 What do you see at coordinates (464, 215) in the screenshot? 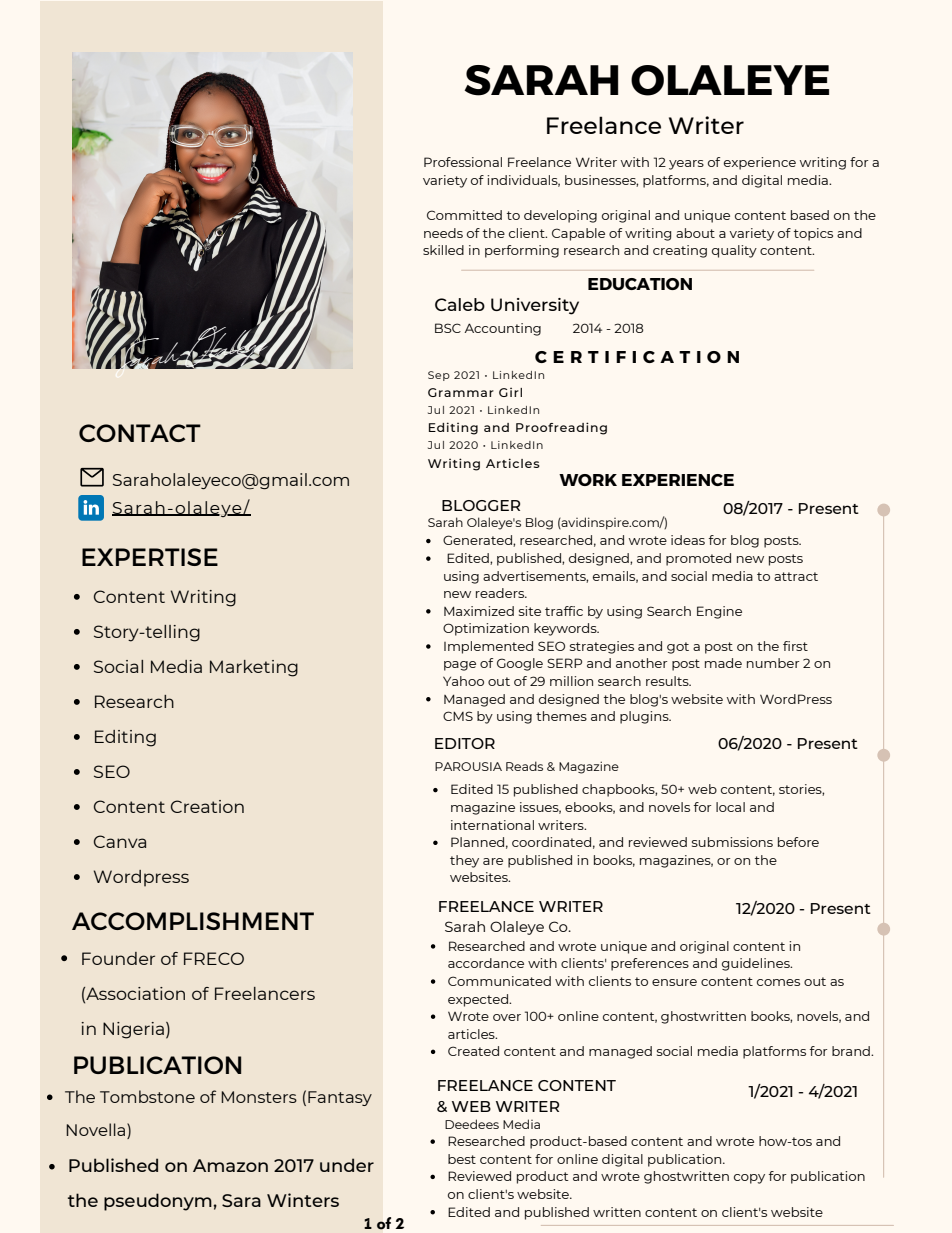
I see `Committed` at bounding box center [464, 215].
